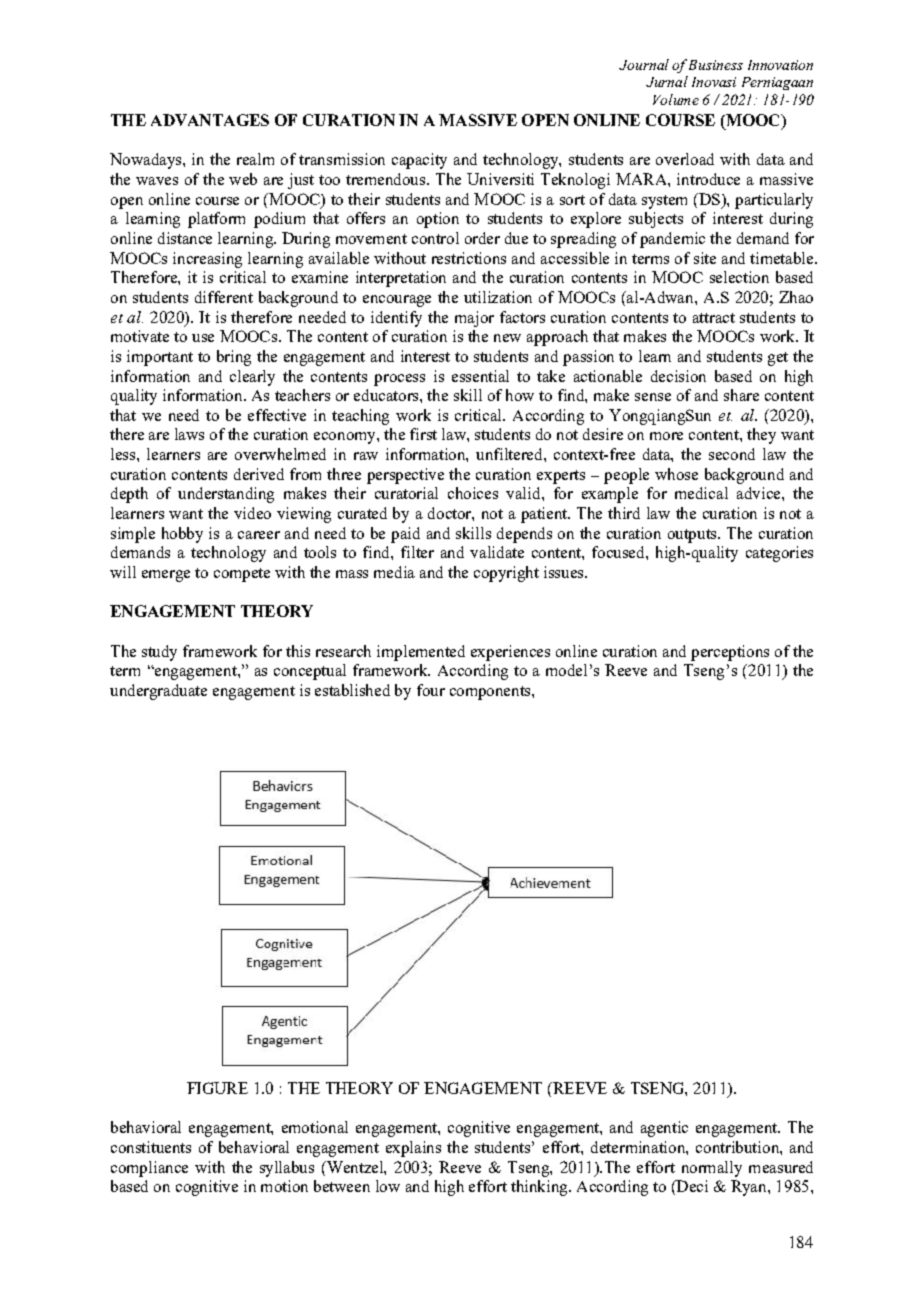 This screenshot has width=924, height=1308. I want to click on FIGURE, so click(217, 1088).
